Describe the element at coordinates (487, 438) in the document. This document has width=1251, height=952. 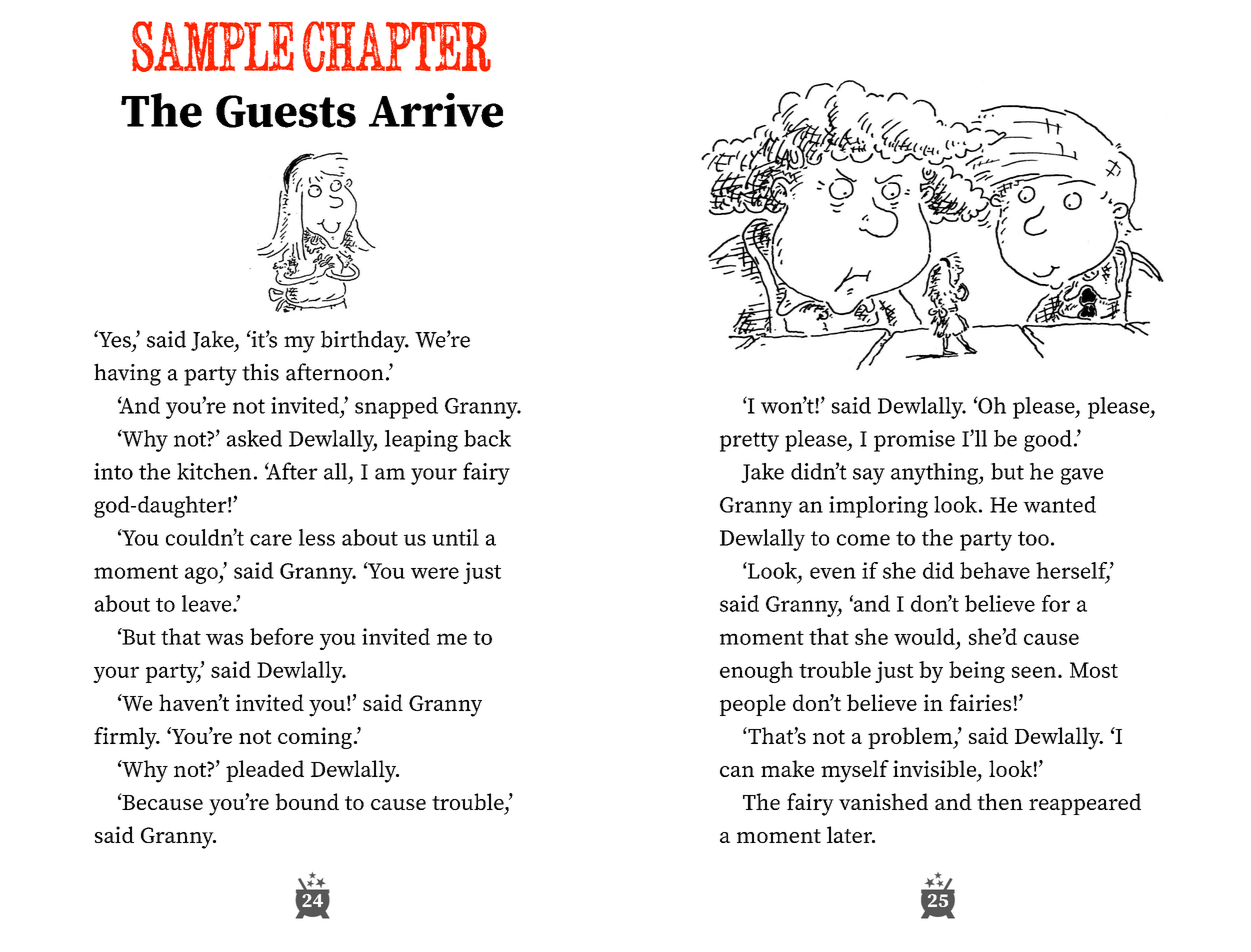
I see `back` at that location.
